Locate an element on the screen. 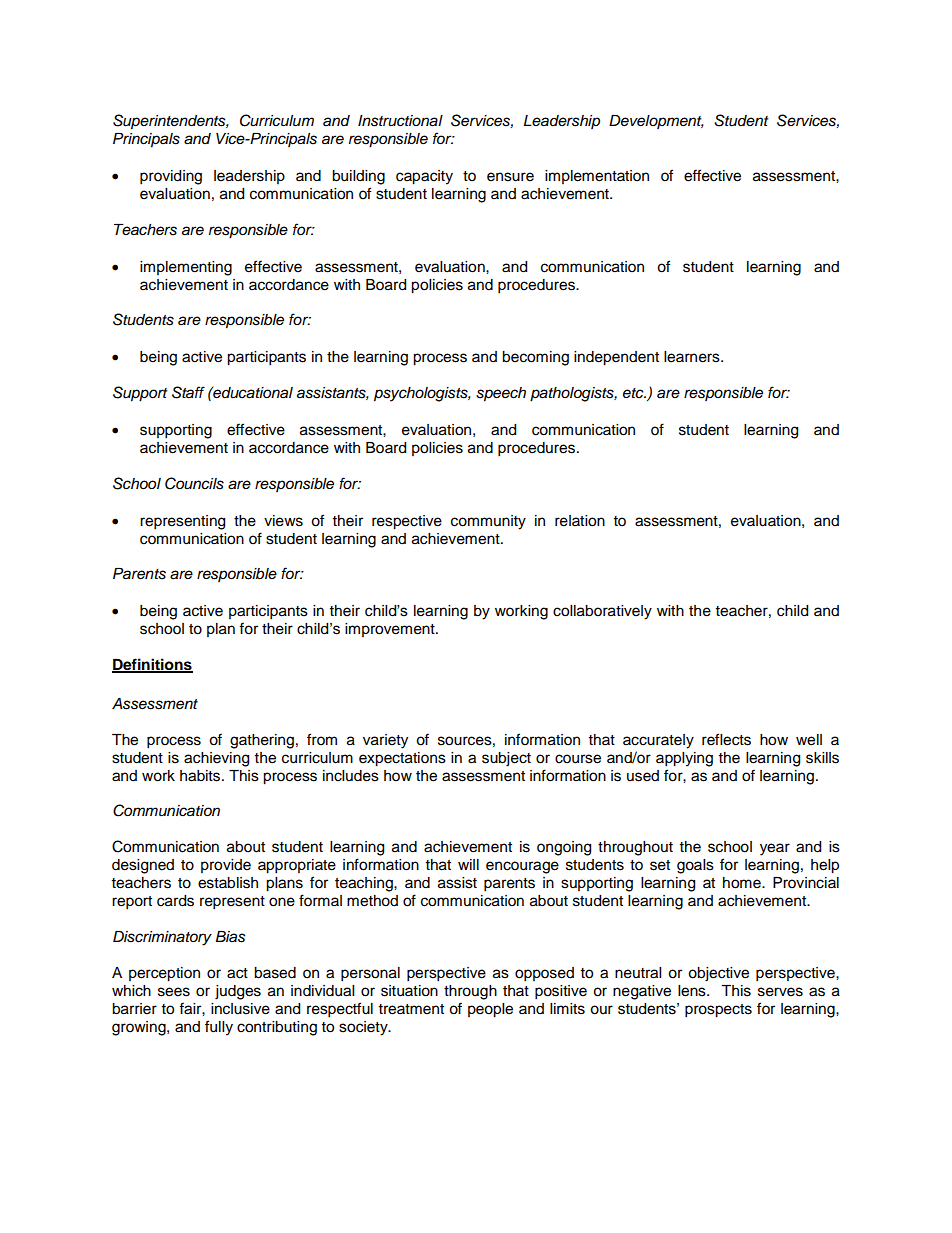 This screenshot has height=1233, width=952. community is located at coordinates (488, 522).
